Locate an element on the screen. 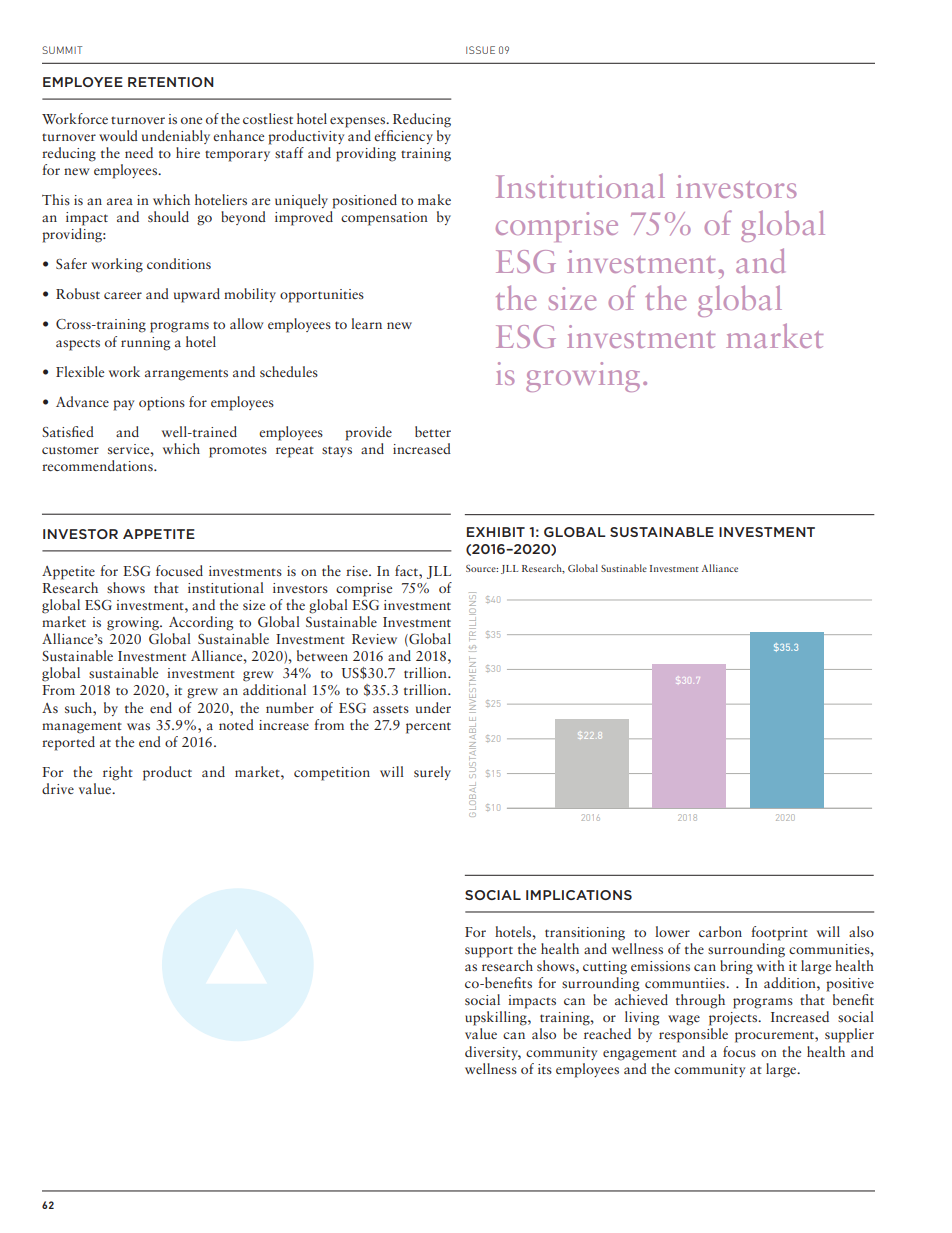  make is located at coordinates (434, 199).
